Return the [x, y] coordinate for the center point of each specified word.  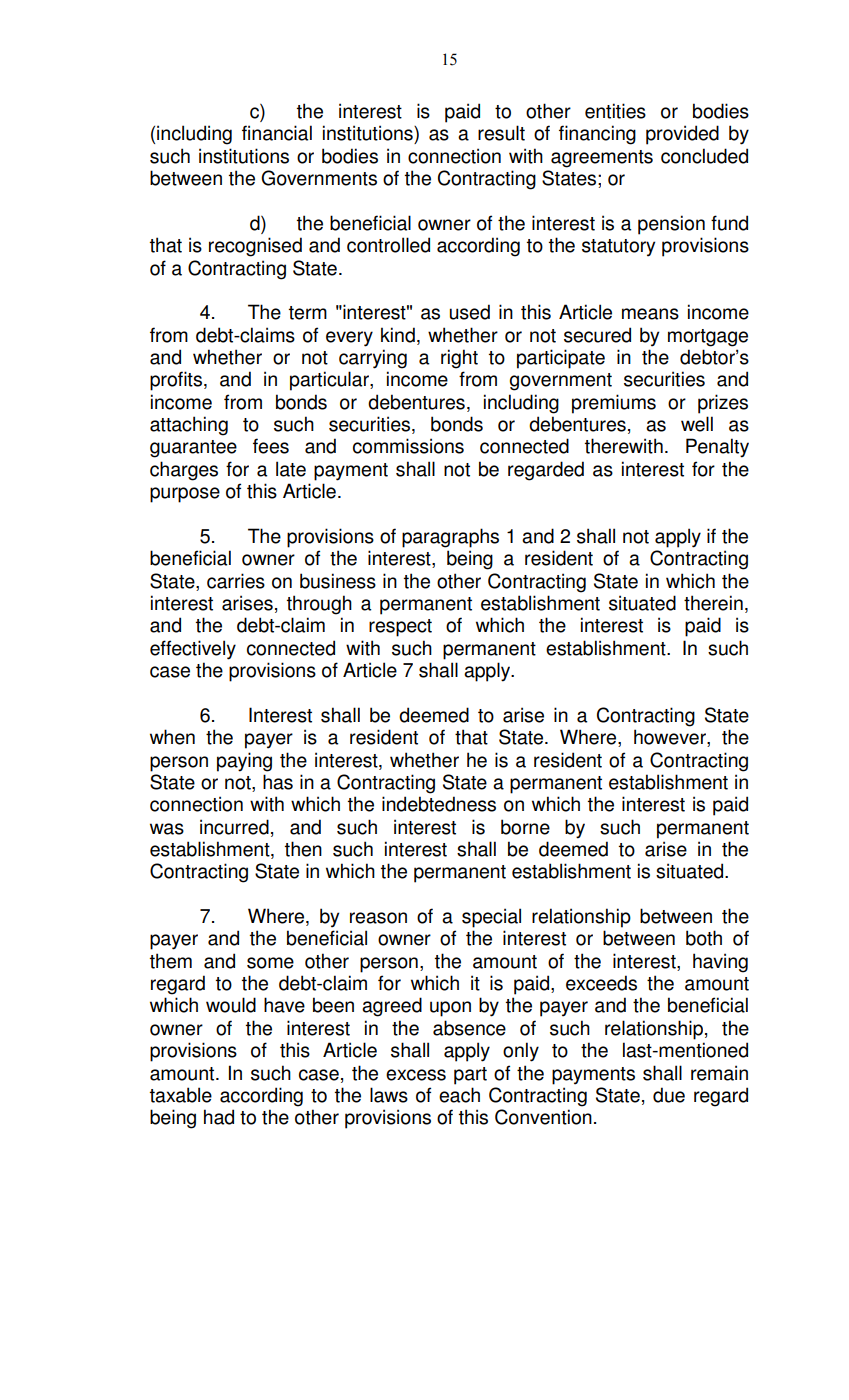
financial [277, 133]
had [219, 1117]
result [501, 133]
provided [682, 135]
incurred [234, 827]
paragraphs [450, 538]
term [308, 313]
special [491, 918]
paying [244, 762]
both [704, 938]
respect [400, 628]
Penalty [717, 448]
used [470, 312]
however [671, 738]
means [650, 314]
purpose [185, 495]
